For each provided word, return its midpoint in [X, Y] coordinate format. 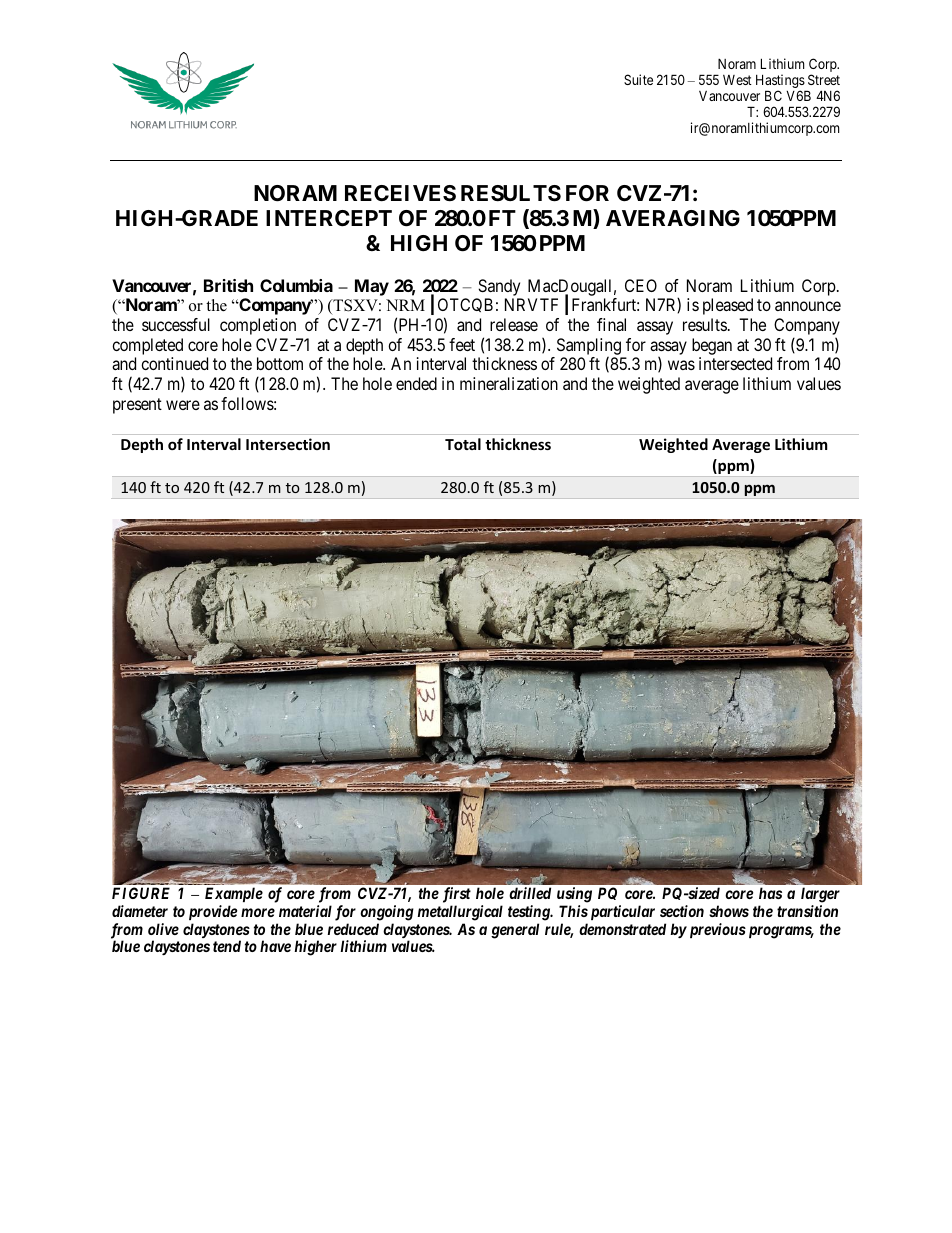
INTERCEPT [329, 218]
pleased [728, 306]
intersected [735, 363]
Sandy [499, 287]
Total [463, 444]
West [737, 80]
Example [234, 894]
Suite [638, 79]
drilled [530, 893]
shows [729, 911]
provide [213, 912]
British [228, 285]
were [183, 405]
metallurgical [460, 913]
